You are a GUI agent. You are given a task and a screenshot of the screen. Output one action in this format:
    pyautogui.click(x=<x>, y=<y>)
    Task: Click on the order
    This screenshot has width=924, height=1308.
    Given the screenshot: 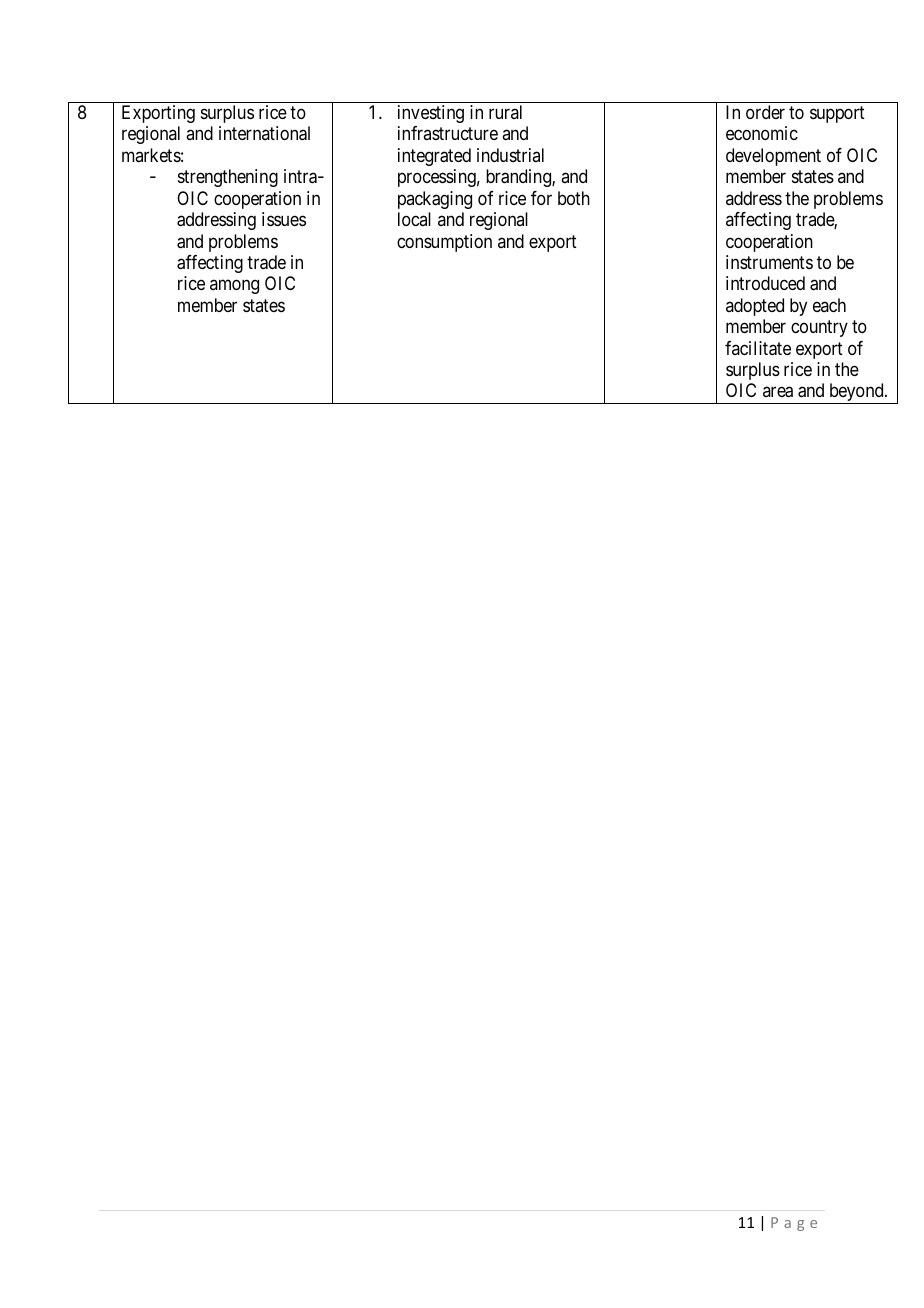 What is the action you would take?
    pyautogui.click(x=765, y=112)
